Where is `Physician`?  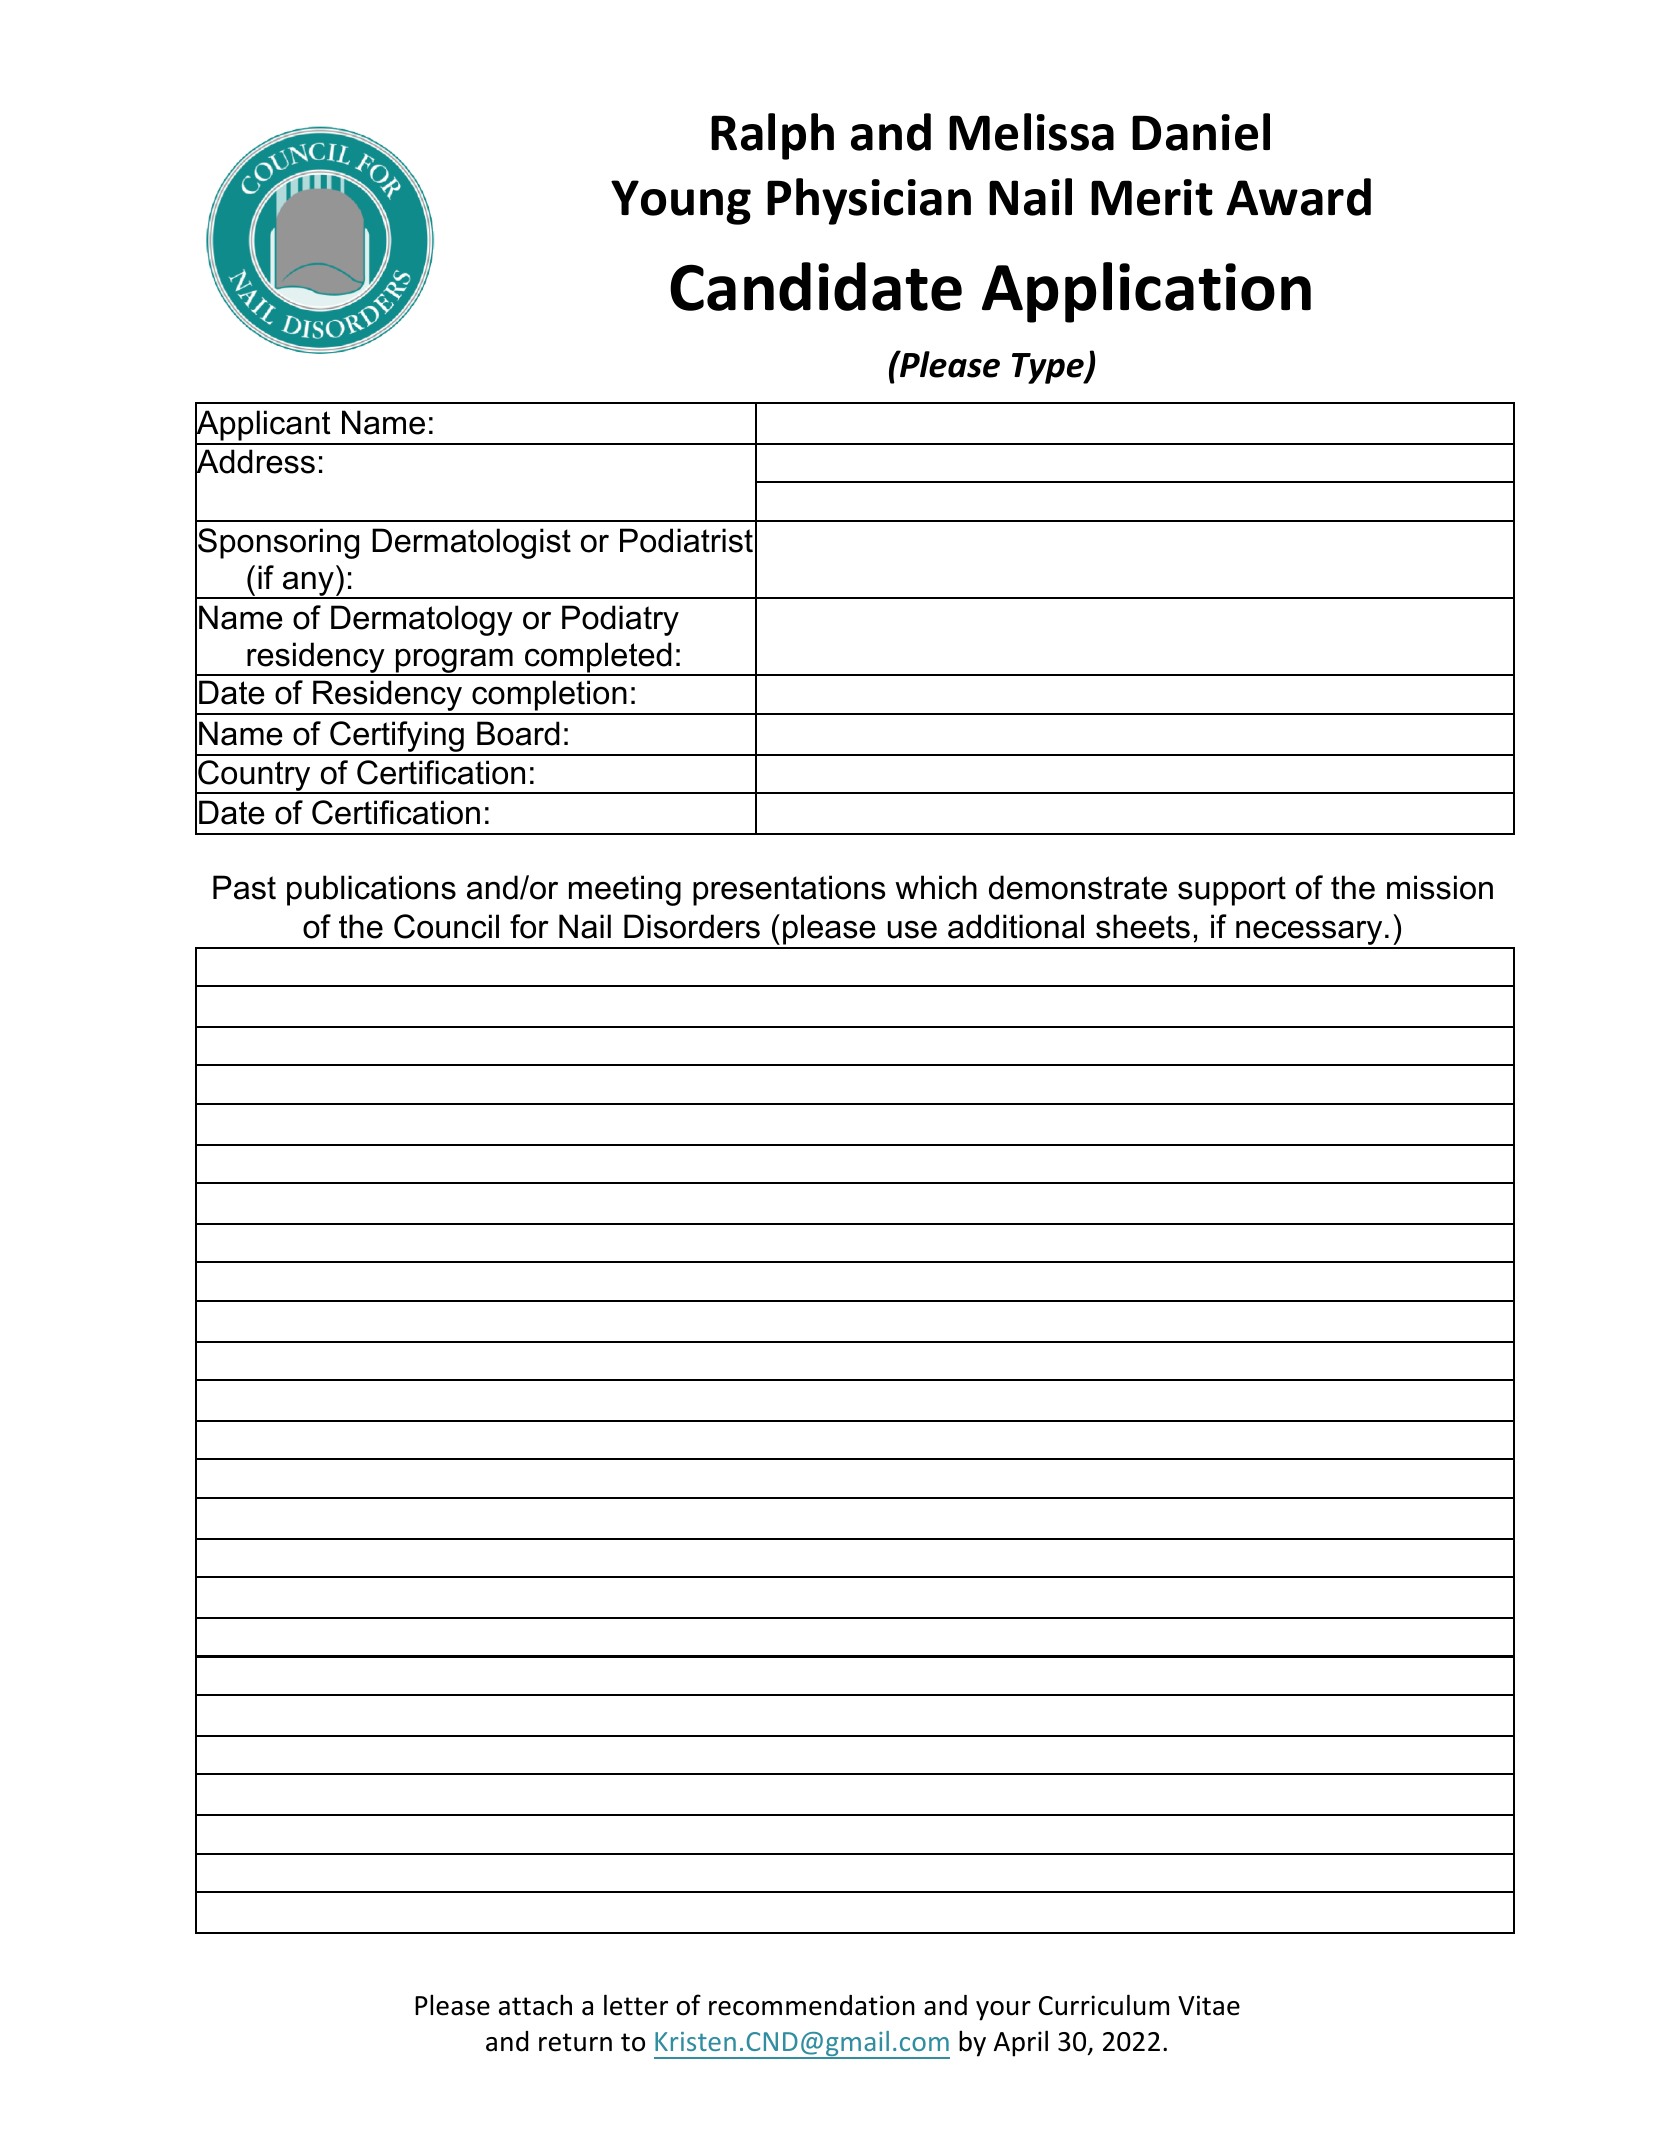
Physician is located at coordinates (869, 201).
